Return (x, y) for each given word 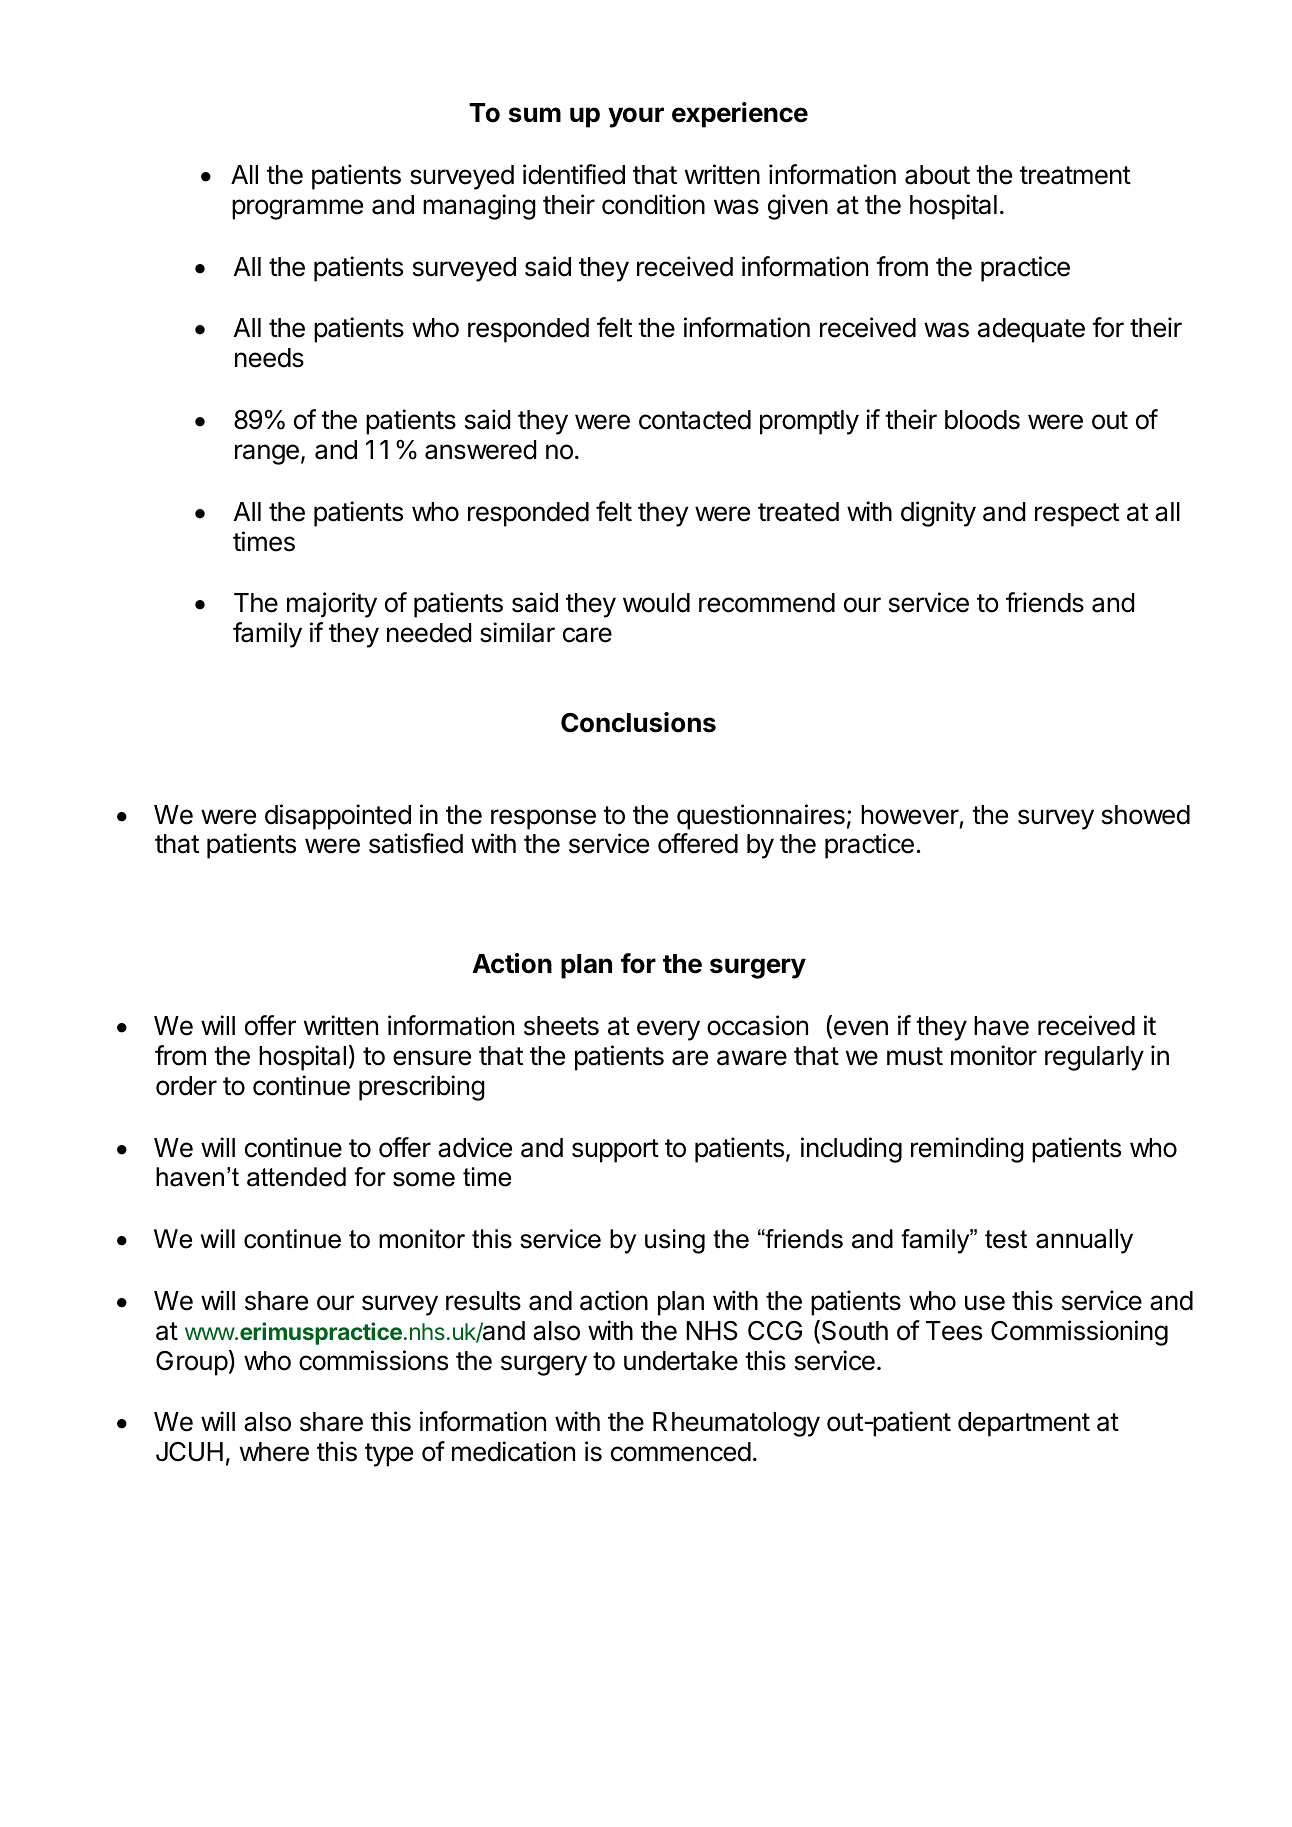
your (636, 117)
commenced (681, 1452)
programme (297, 209)
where (274, 1452)
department (1024, 1424)
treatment (1075, 175)
